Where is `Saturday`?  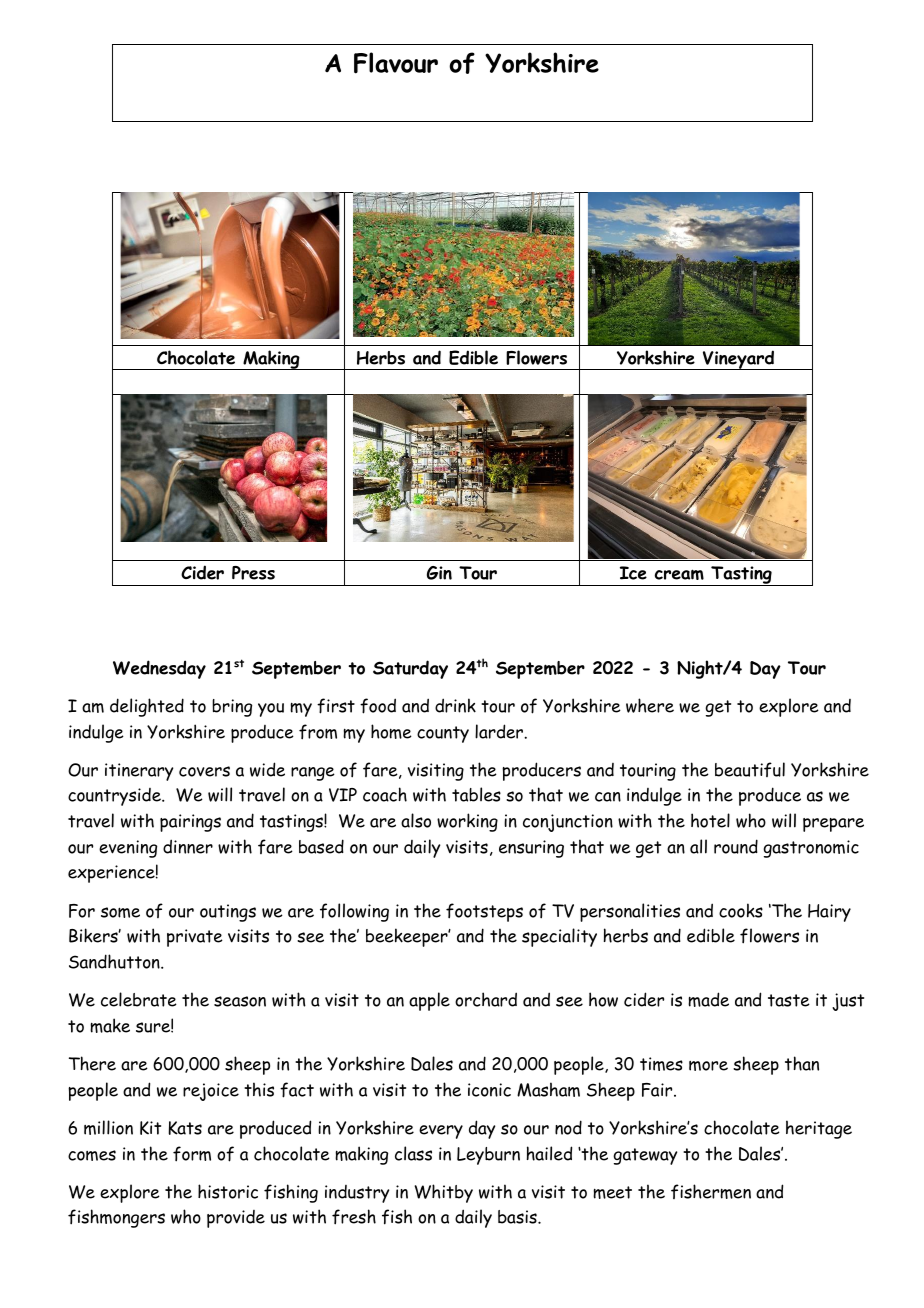
Saturday is located at coordinates (410, 669).
